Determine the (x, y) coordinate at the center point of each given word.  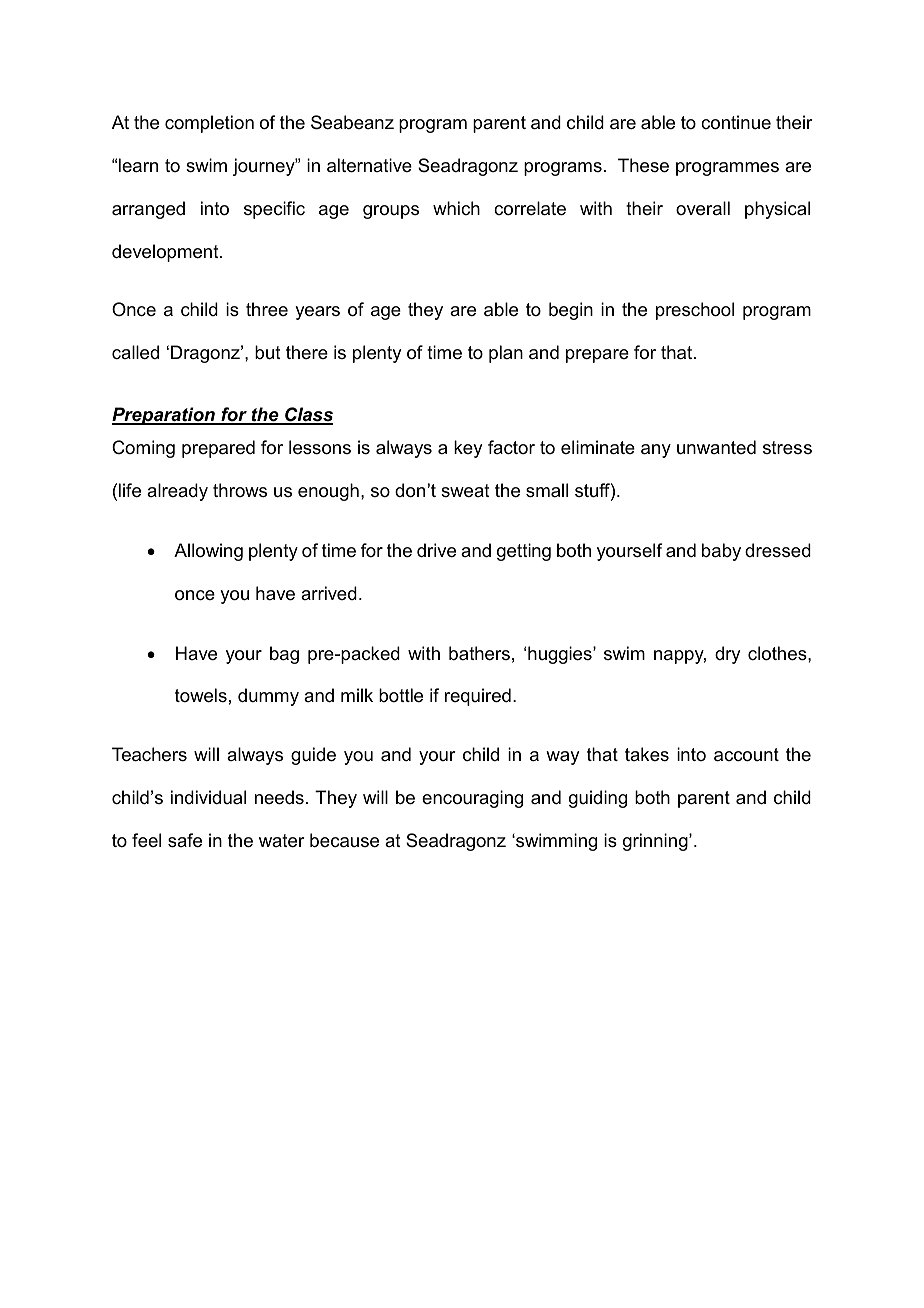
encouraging (472, 799)
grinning (656, 842)
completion (209, 124)
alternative (369, 165)
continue (736, 122)
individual (208, 797)
